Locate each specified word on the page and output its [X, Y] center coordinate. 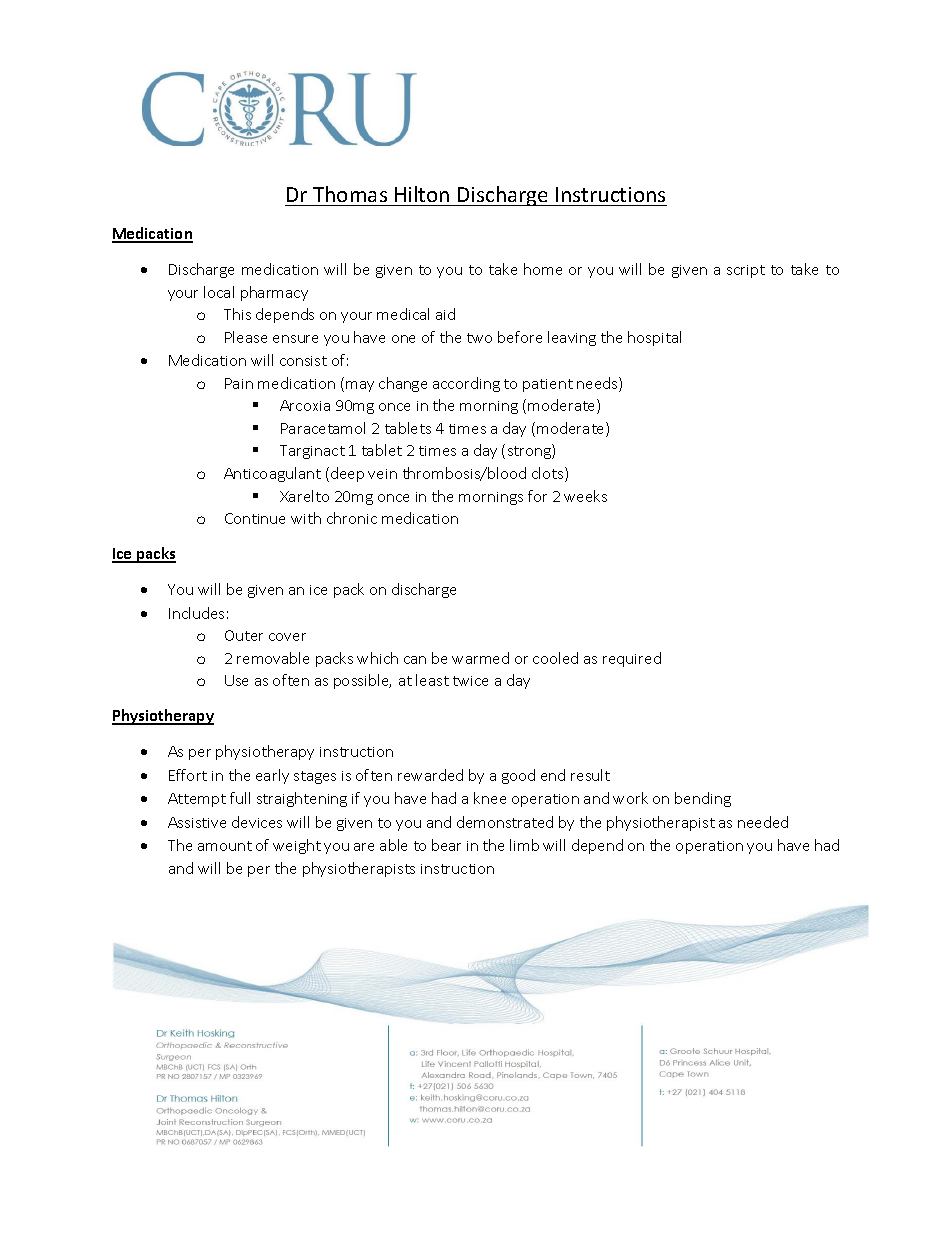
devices [257, 822]
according [466, 384]
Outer [244, 635]
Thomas [350, 194]
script [746, 271]
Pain [239, 383]
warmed [480, 658]
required [632, 659]
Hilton [422, 194]
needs [598, 384]
